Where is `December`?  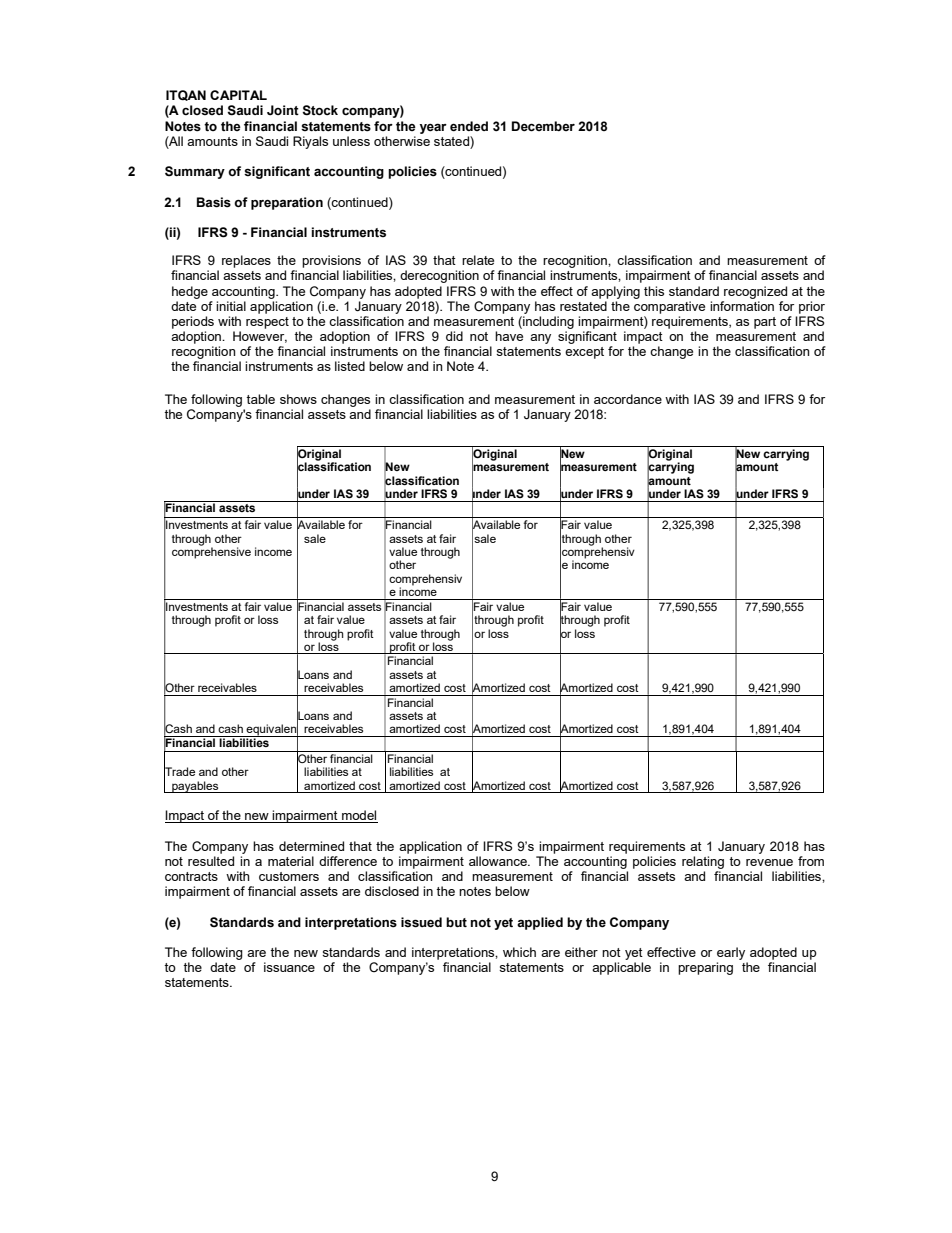
December is located at coordinates (543, 126).
